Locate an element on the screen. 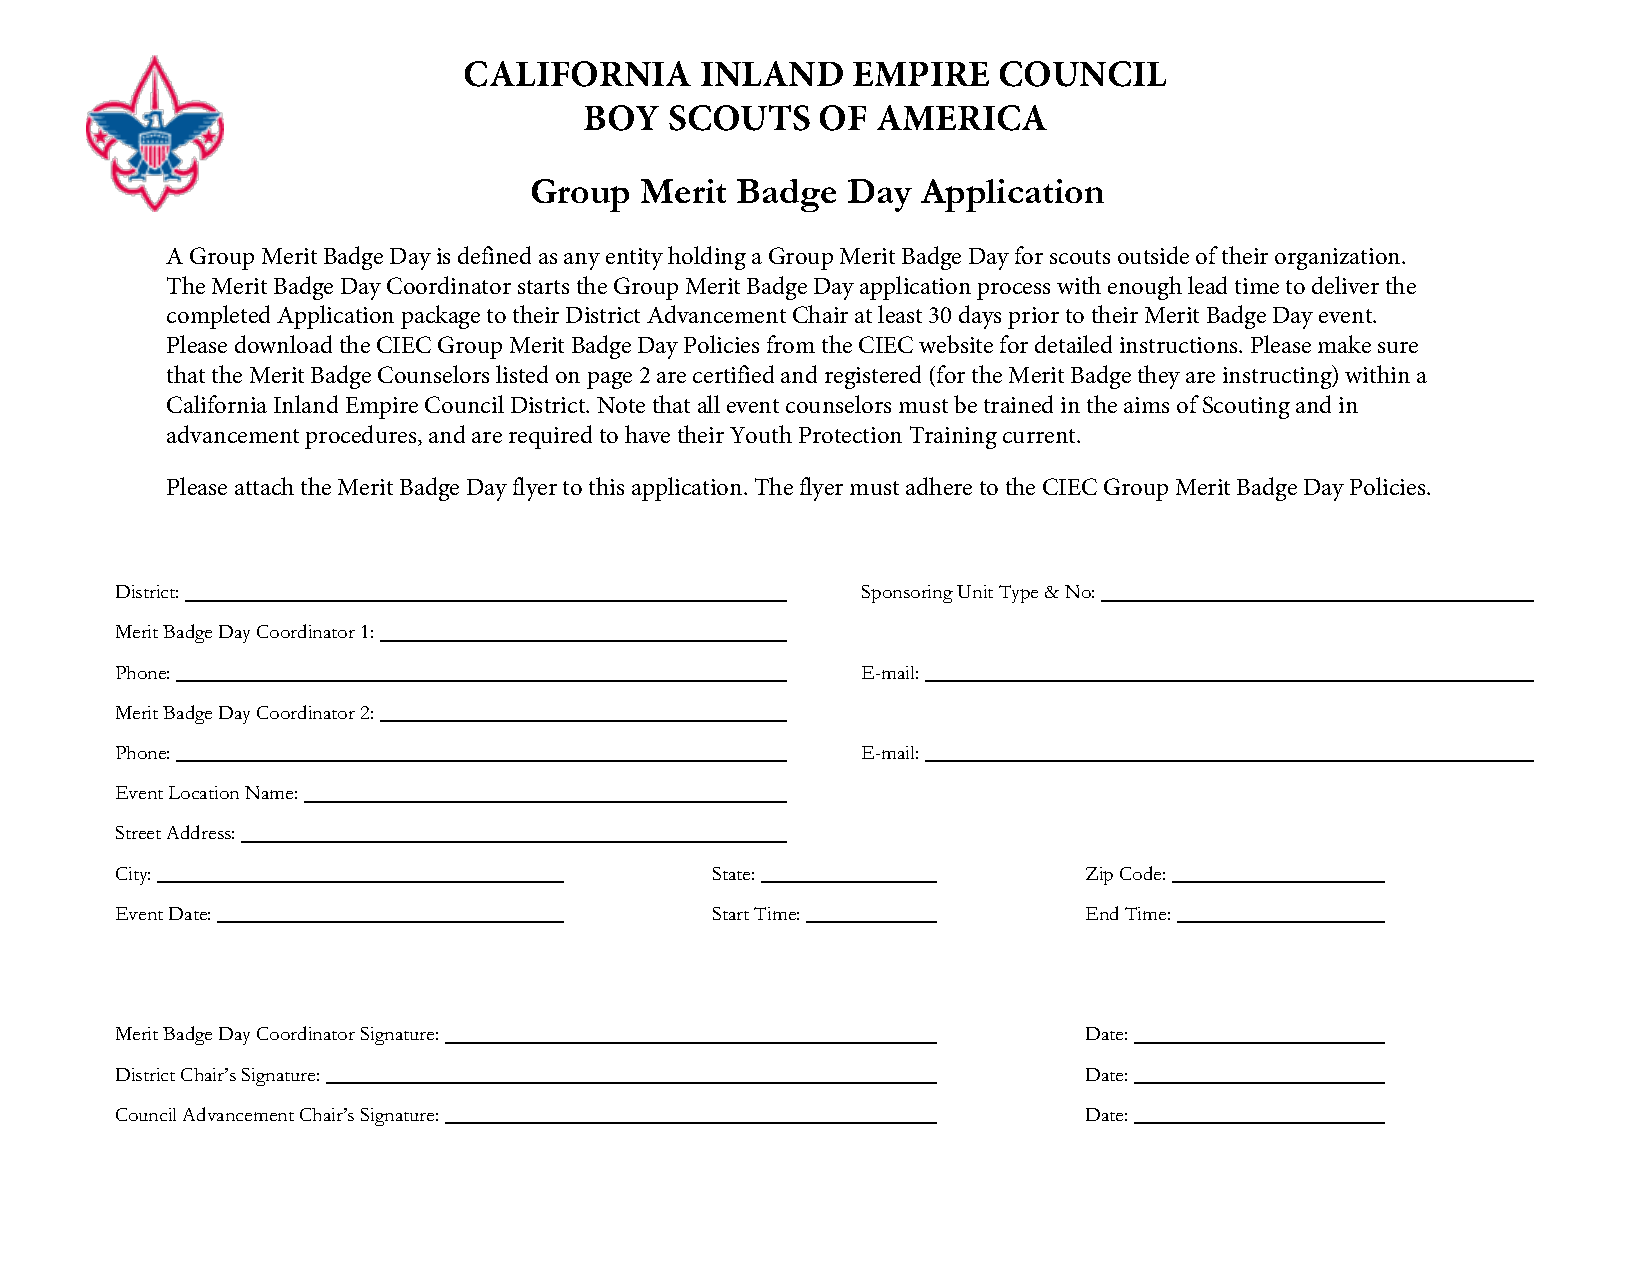  AMERICA is located at coordinates (962, 118).
